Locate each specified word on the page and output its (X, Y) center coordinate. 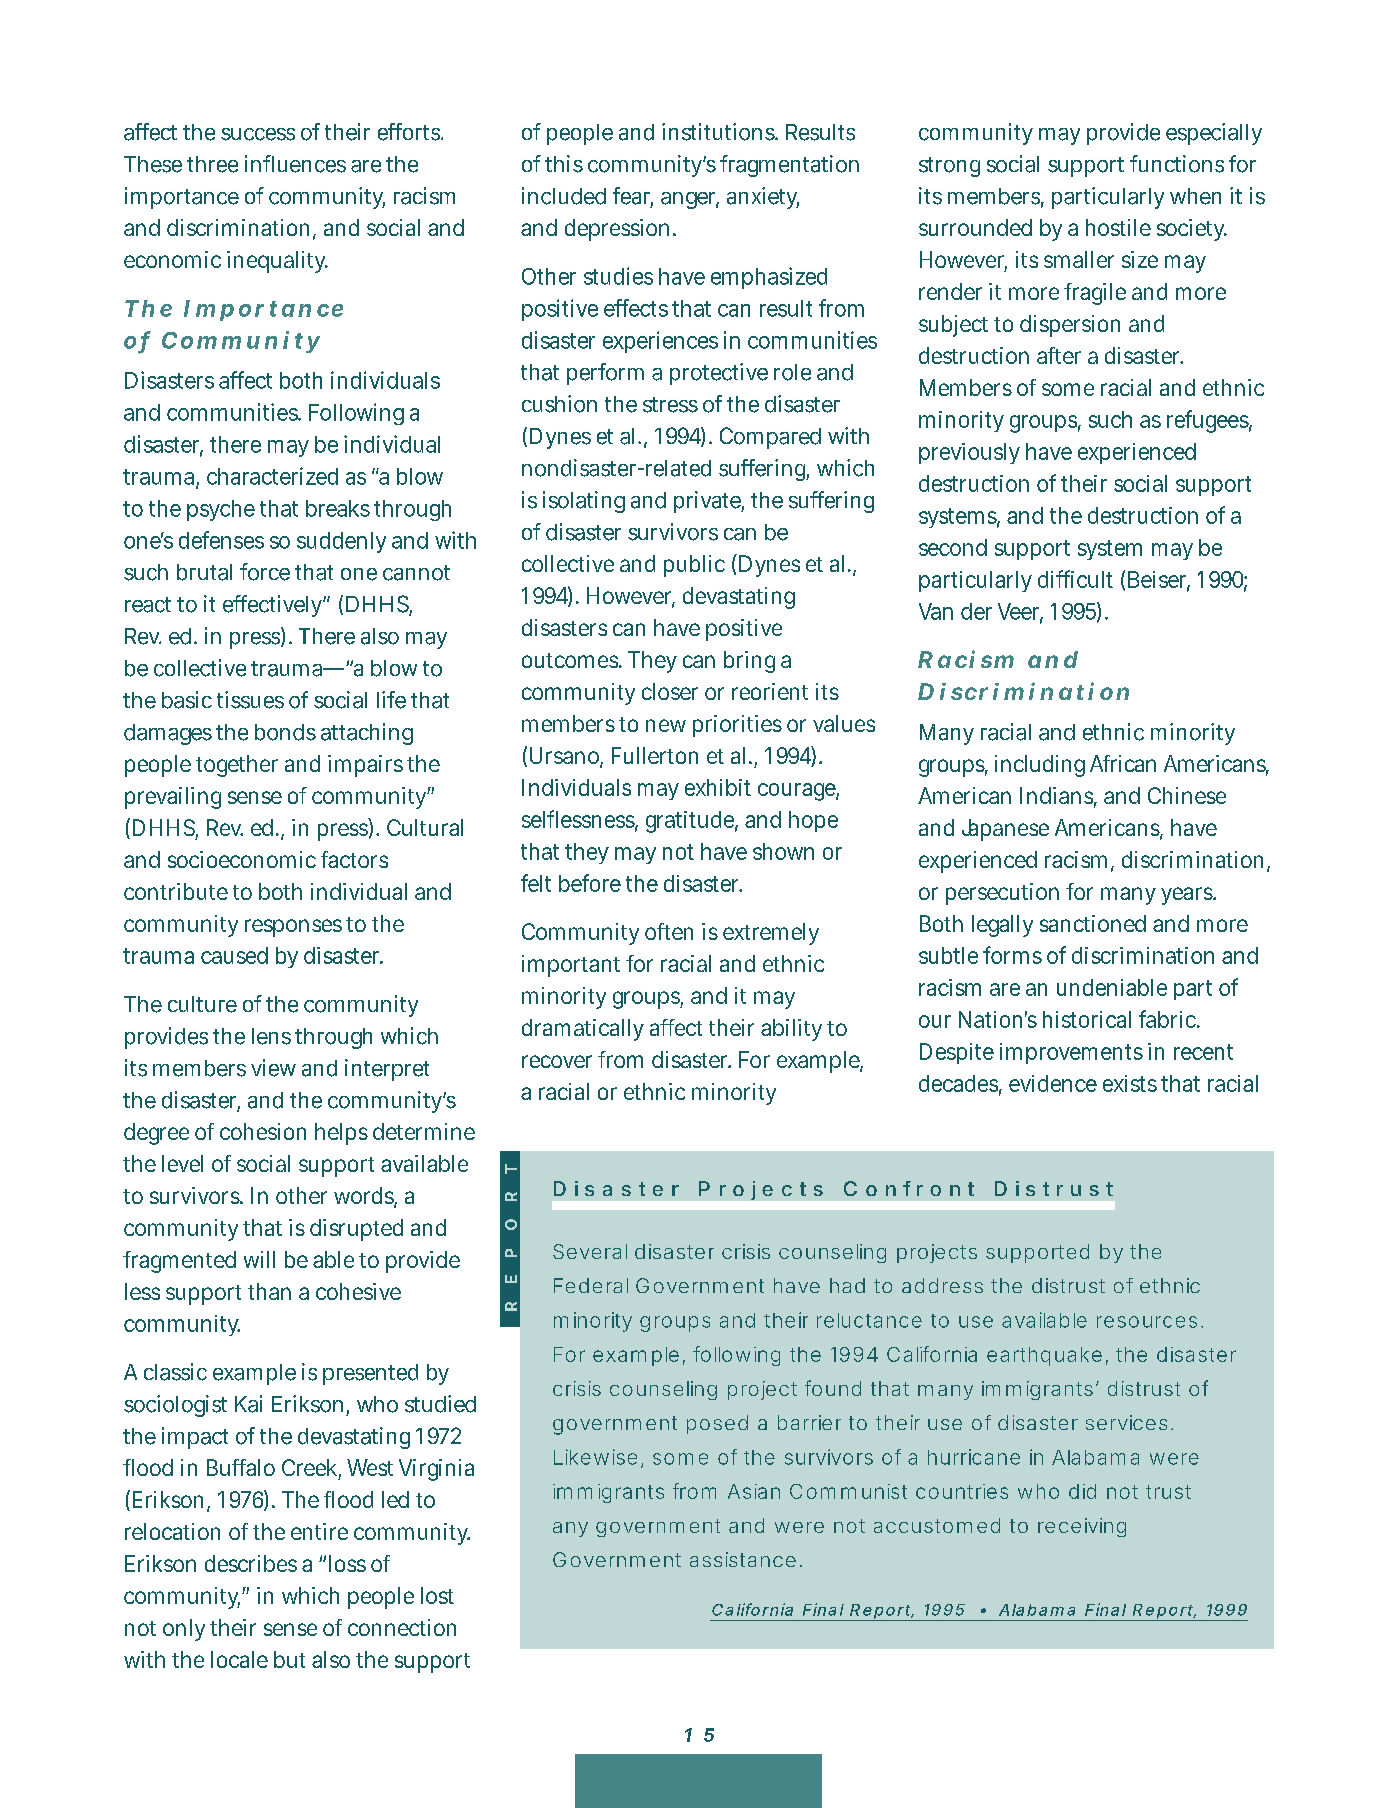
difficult (1075, 579)
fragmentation (789, 166)
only (184, 1630)
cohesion (263, 1131)
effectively (272, 606)
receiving (1082, 1527)
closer (670, 691)
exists (1130, 1083)
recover (557, 1061)
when (1195, 196)
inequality (277, 262)
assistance (743, 1559)
